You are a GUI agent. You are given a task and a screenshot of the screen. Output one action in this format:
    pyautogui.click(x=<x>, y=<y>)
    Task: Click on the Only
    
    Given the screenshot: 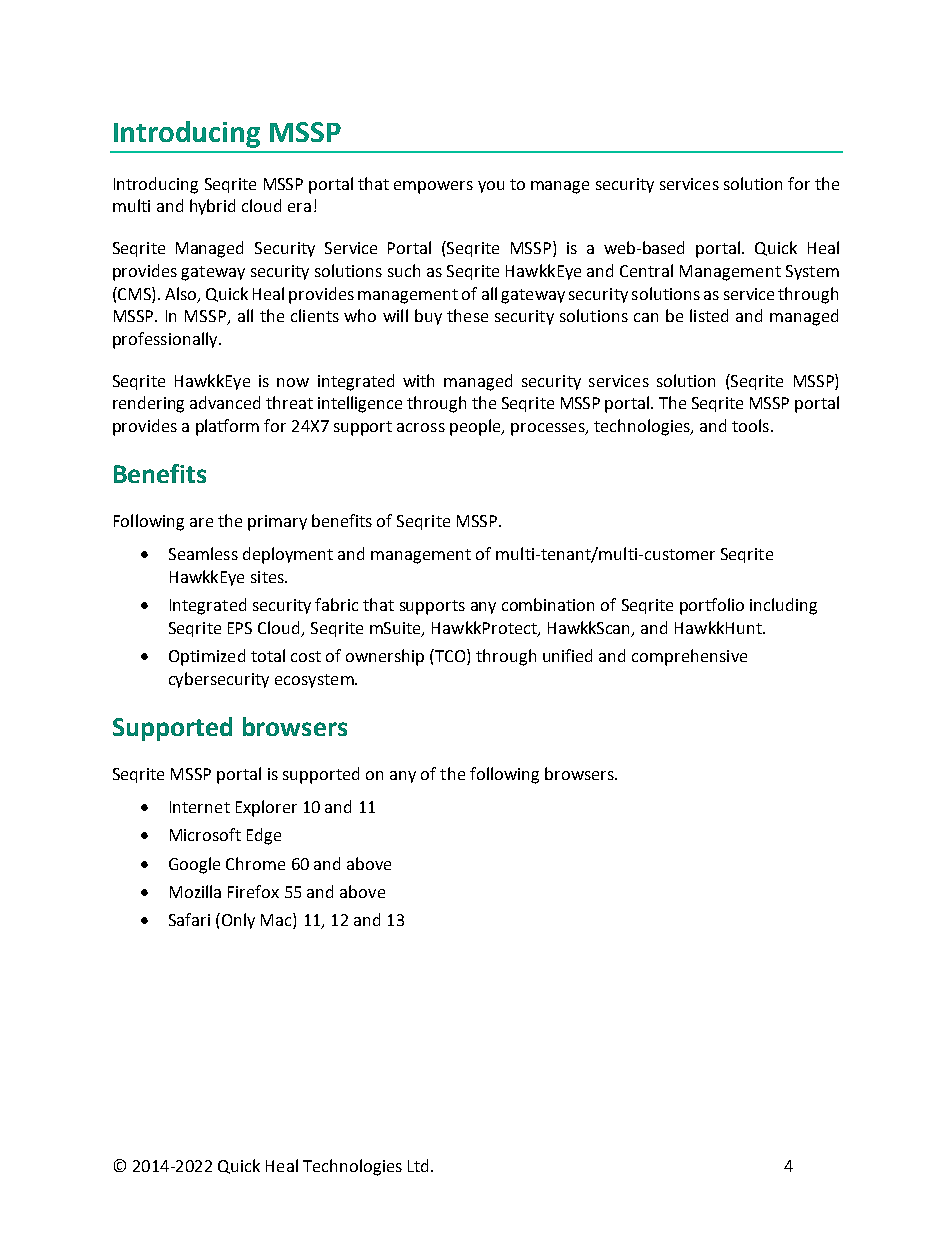 What is the action you would take?
    pyautogui.click(x=237, y=921)
